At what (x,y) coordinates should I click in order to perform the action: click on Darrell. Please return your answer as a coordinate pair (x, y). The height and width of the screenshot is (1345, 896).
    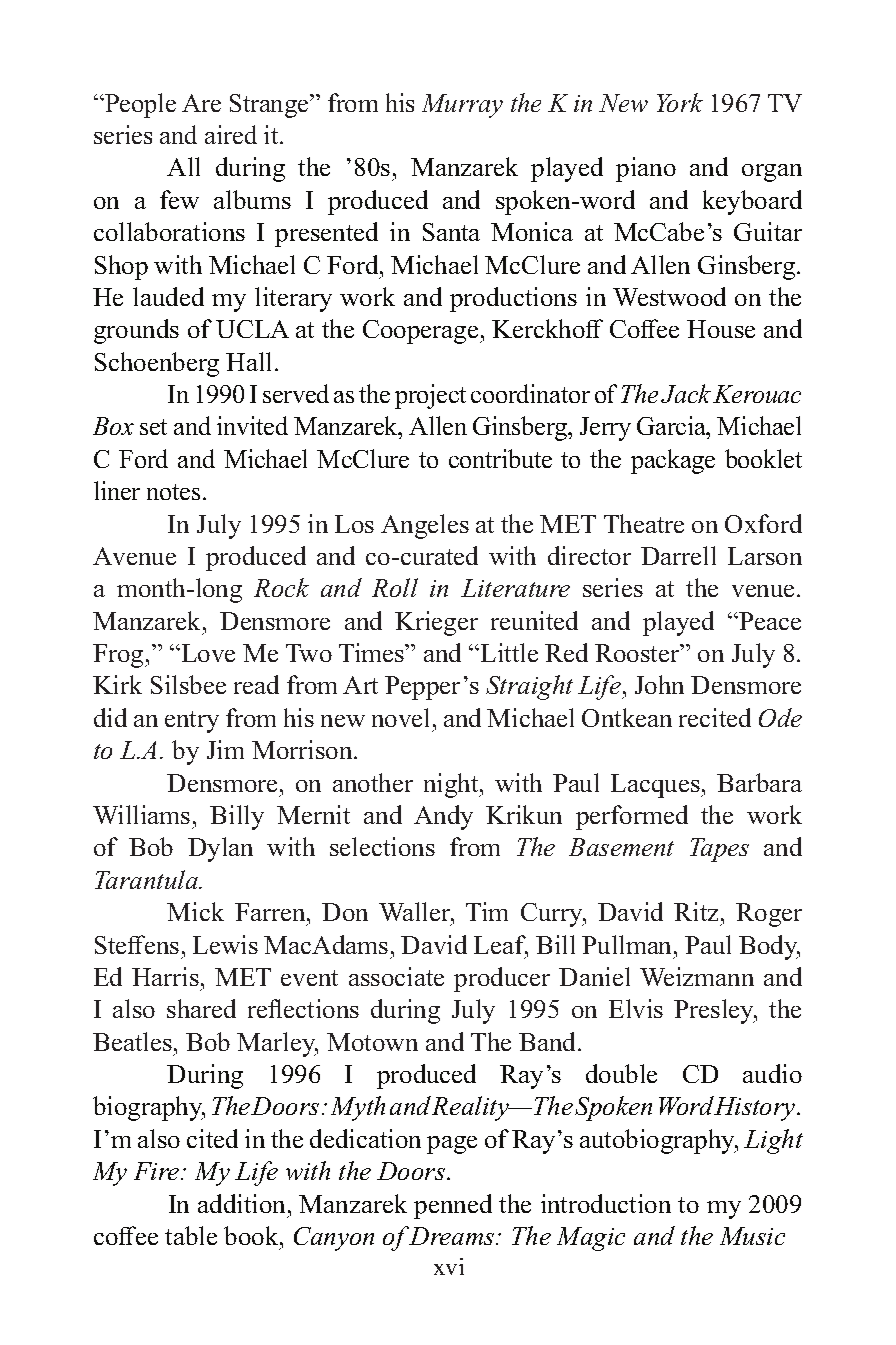
    Looking at the image, I should click on (678, 555).
